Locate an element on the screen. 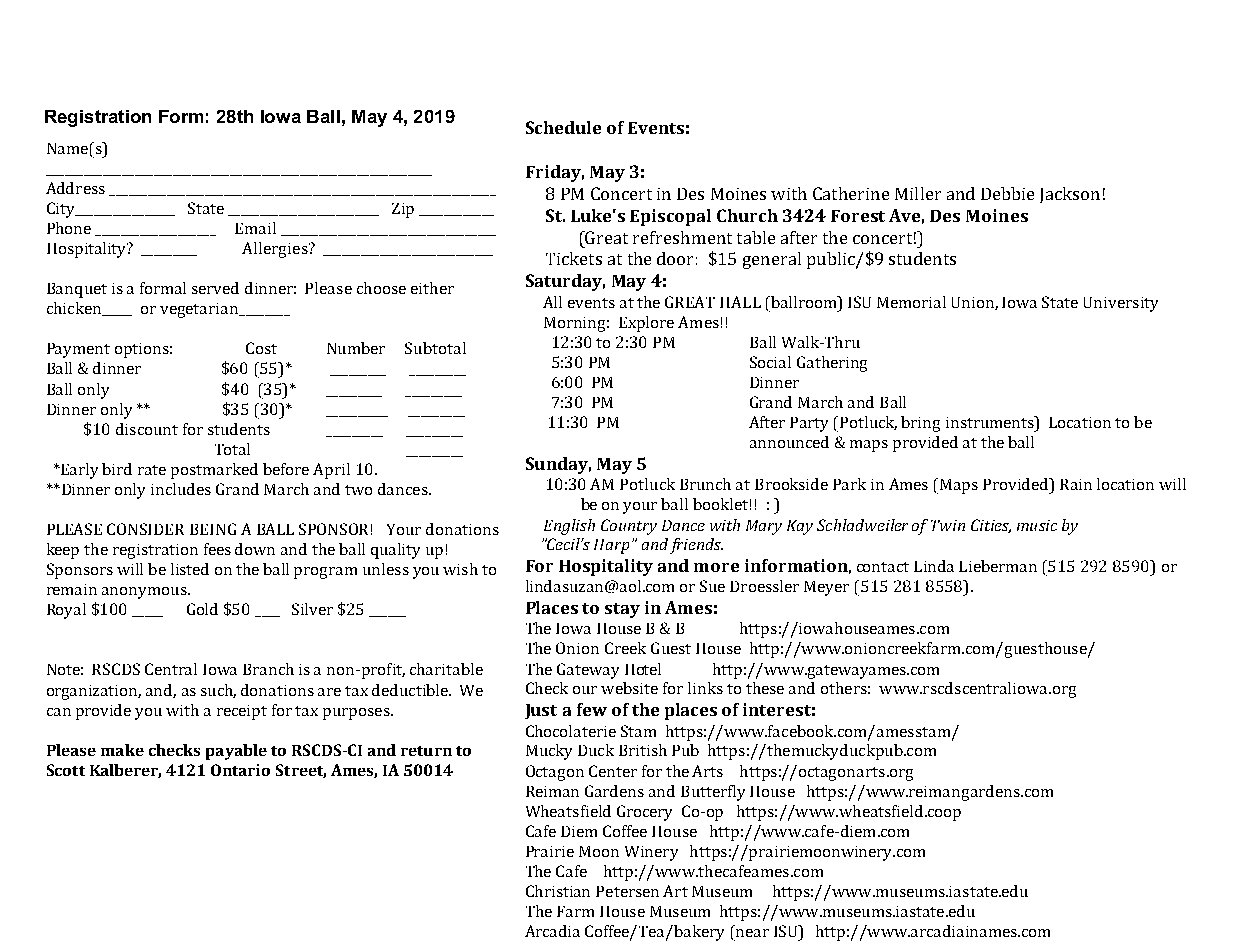 This screenshot has width=1233, height=952. instruments is located at coordinates (991, 422).
